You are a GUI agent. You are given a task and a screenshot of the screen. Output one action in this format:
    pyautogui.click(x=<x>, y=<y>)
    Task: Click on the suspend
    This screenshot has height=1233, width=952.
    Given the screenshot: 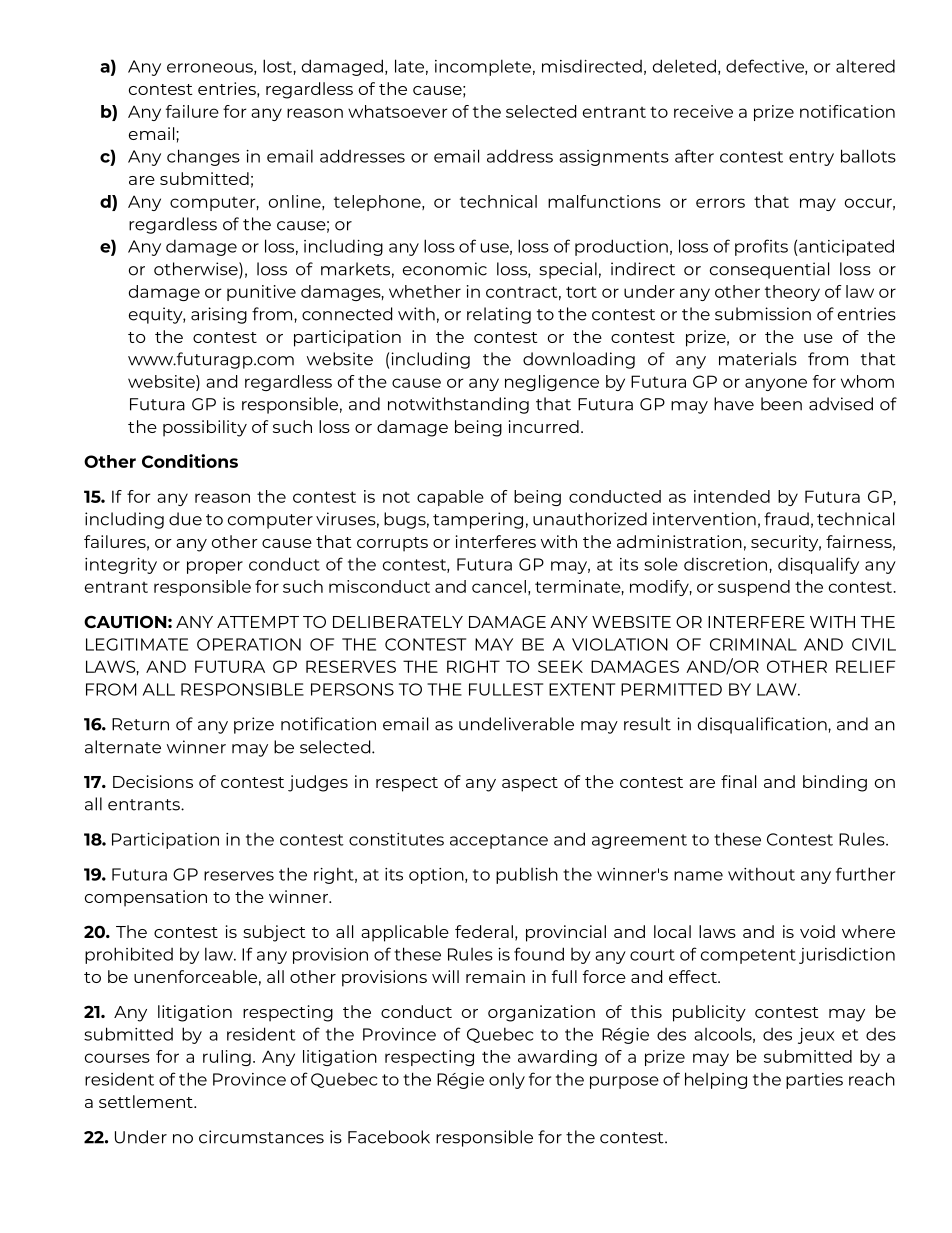 What is the action you would take?
    pyautogui.click(x=754, y=588)
